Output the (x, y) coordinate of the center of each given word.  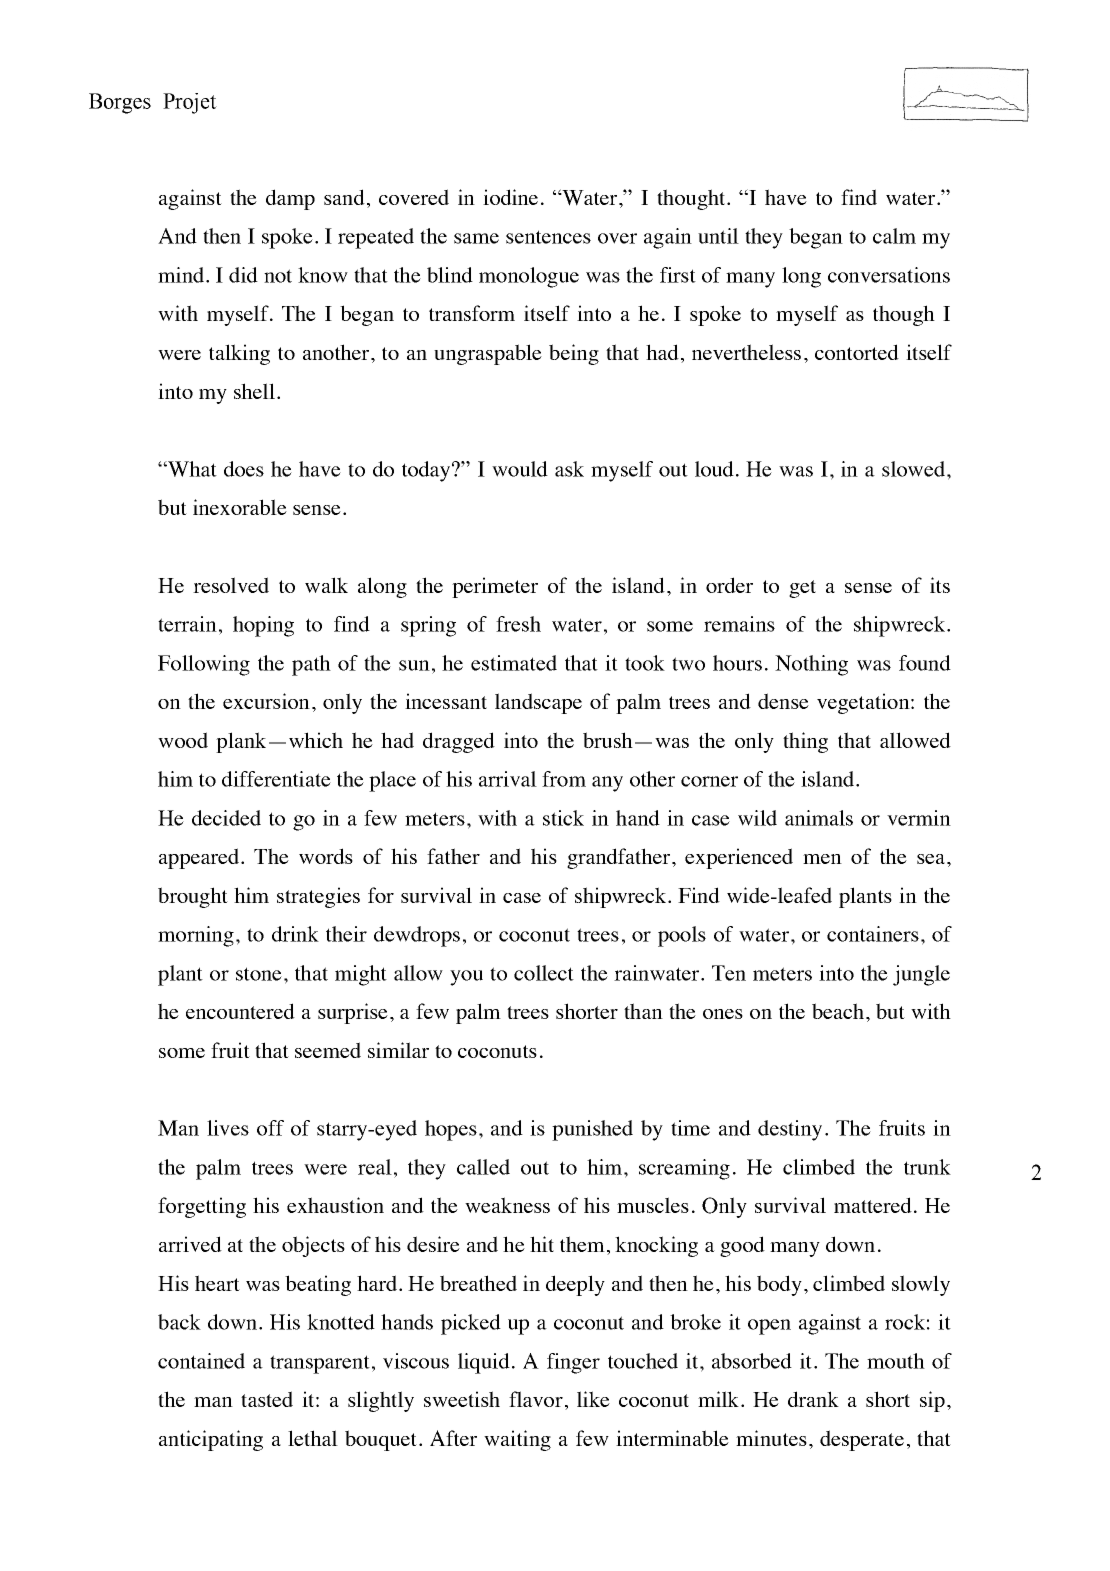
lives (228, 1128)
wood (183, 740)
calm (894, 236)
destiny (790, 1130)
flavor (536, 1399)
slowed (913, 469)
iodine (510, 197)
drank (813, 1399)
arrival (508, 779)
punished (592, 1130)
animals (819, 818)
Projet (190, 103)
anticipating (211, 1440)
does (244, 469)
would (520, 469)
